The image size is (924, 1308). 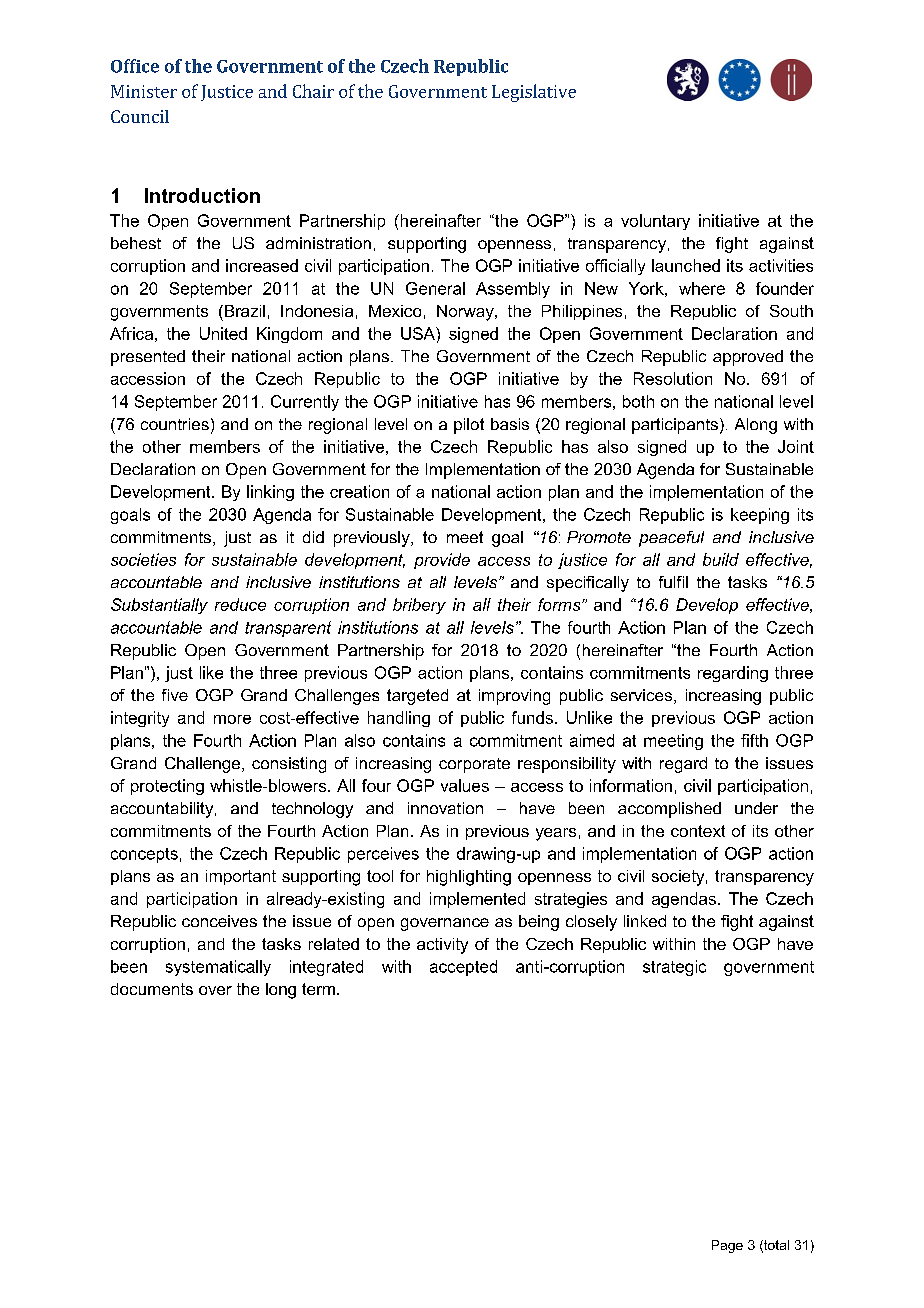 I want to click on Minister, so click(x=144, y=91).
